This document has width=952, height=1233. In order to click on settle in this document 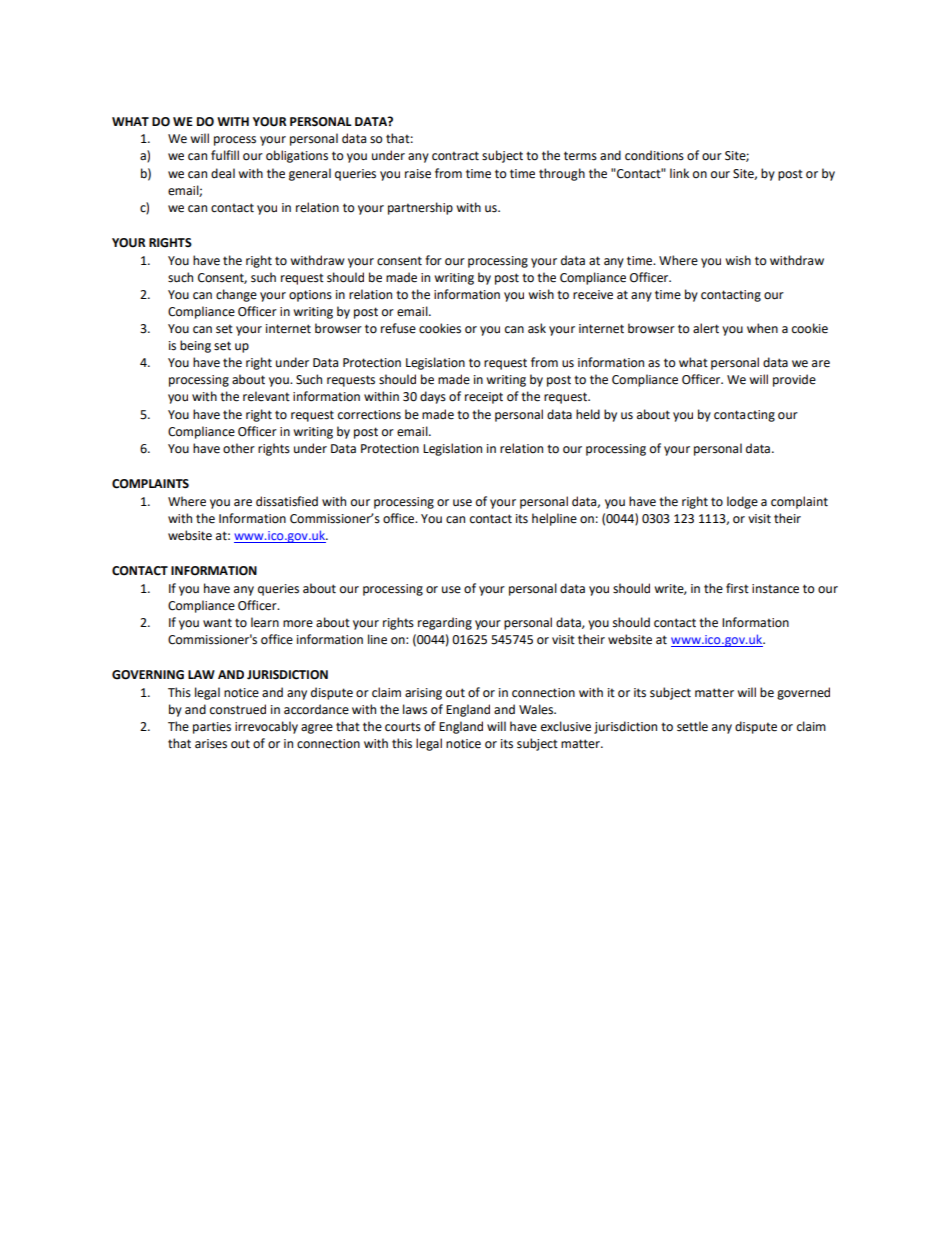, I will do `click(692, 726)`.
